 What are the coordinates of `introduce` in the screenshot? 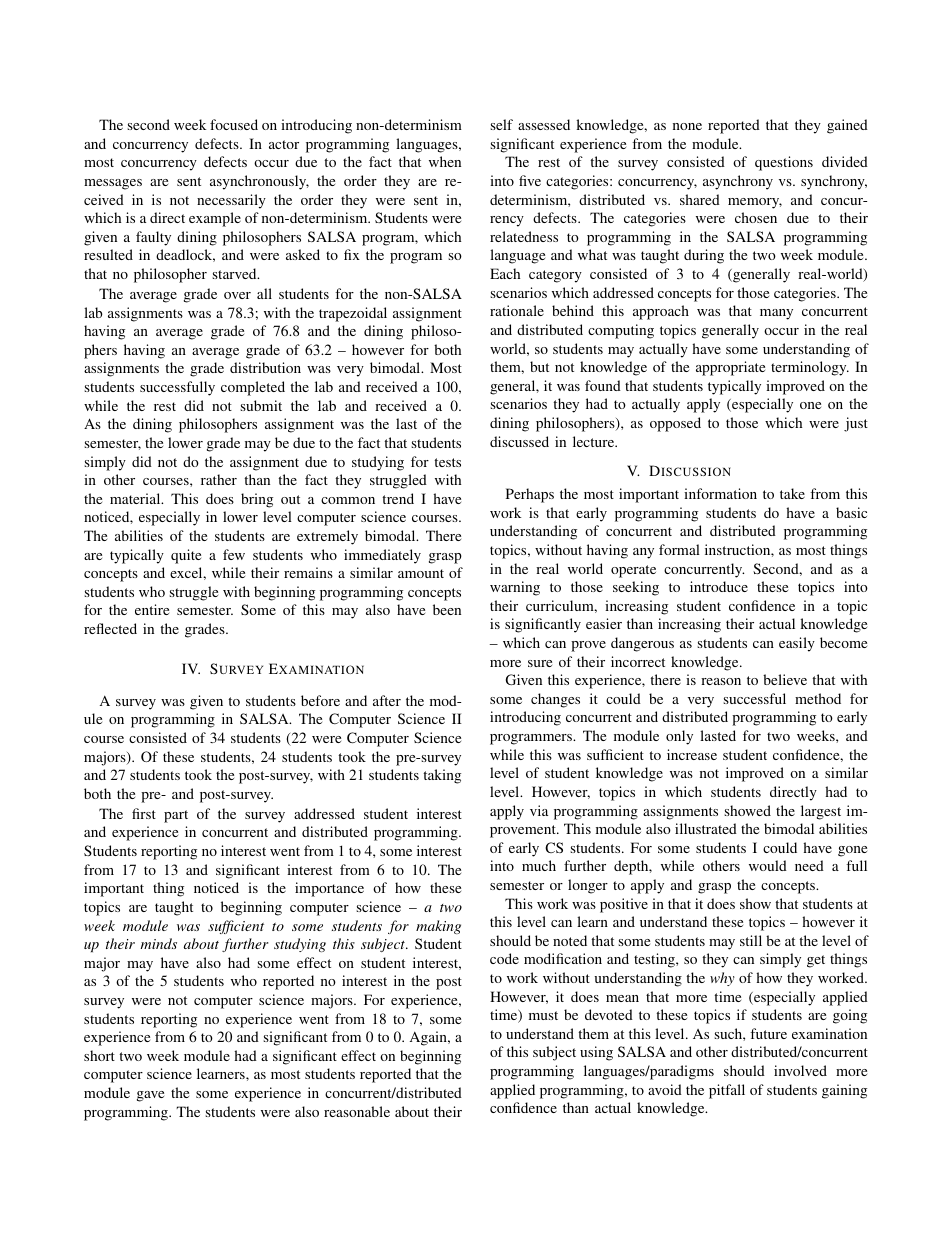 It's located at (719, 586).
